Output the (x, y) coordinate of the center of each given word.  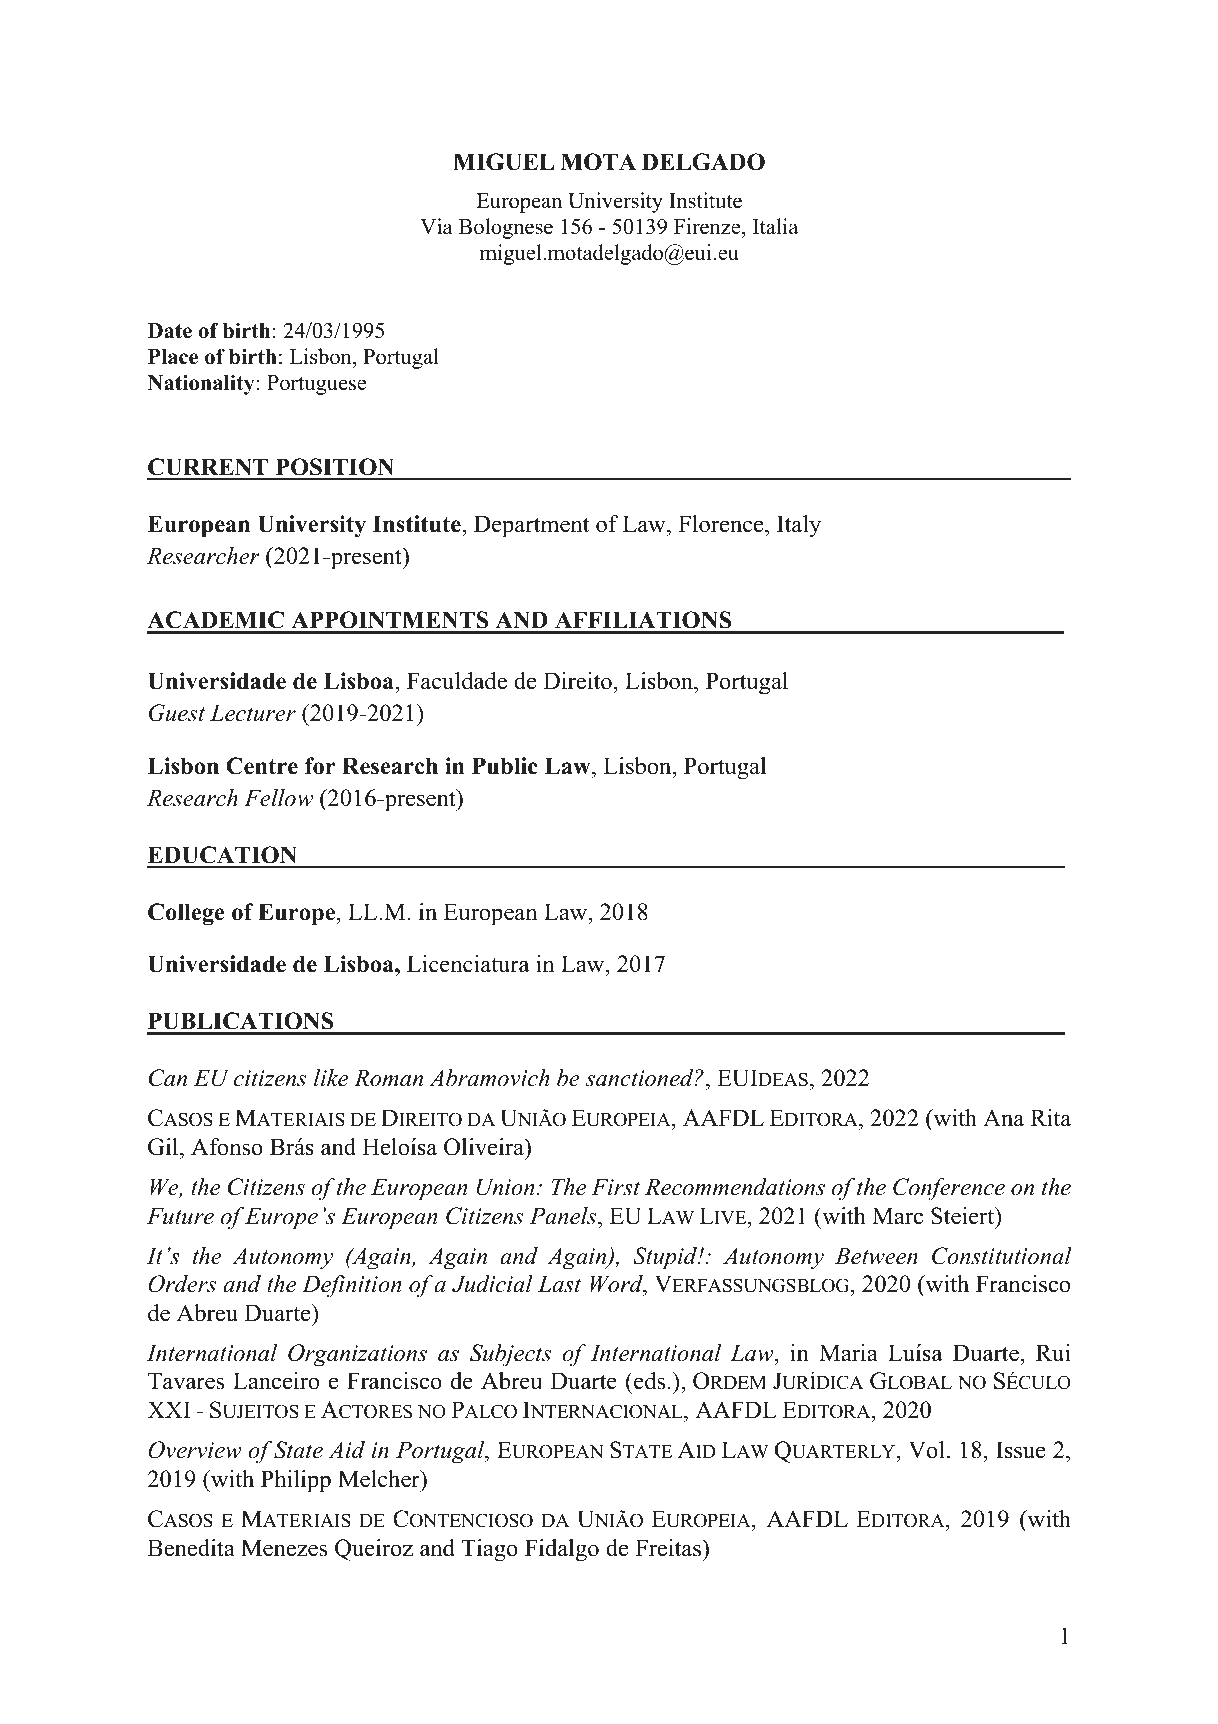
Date (170, 331)
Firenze (708, 228)
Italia (775, 226)
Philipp (296, 1481)
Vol (927, 1450)
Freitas (669, 1548)
